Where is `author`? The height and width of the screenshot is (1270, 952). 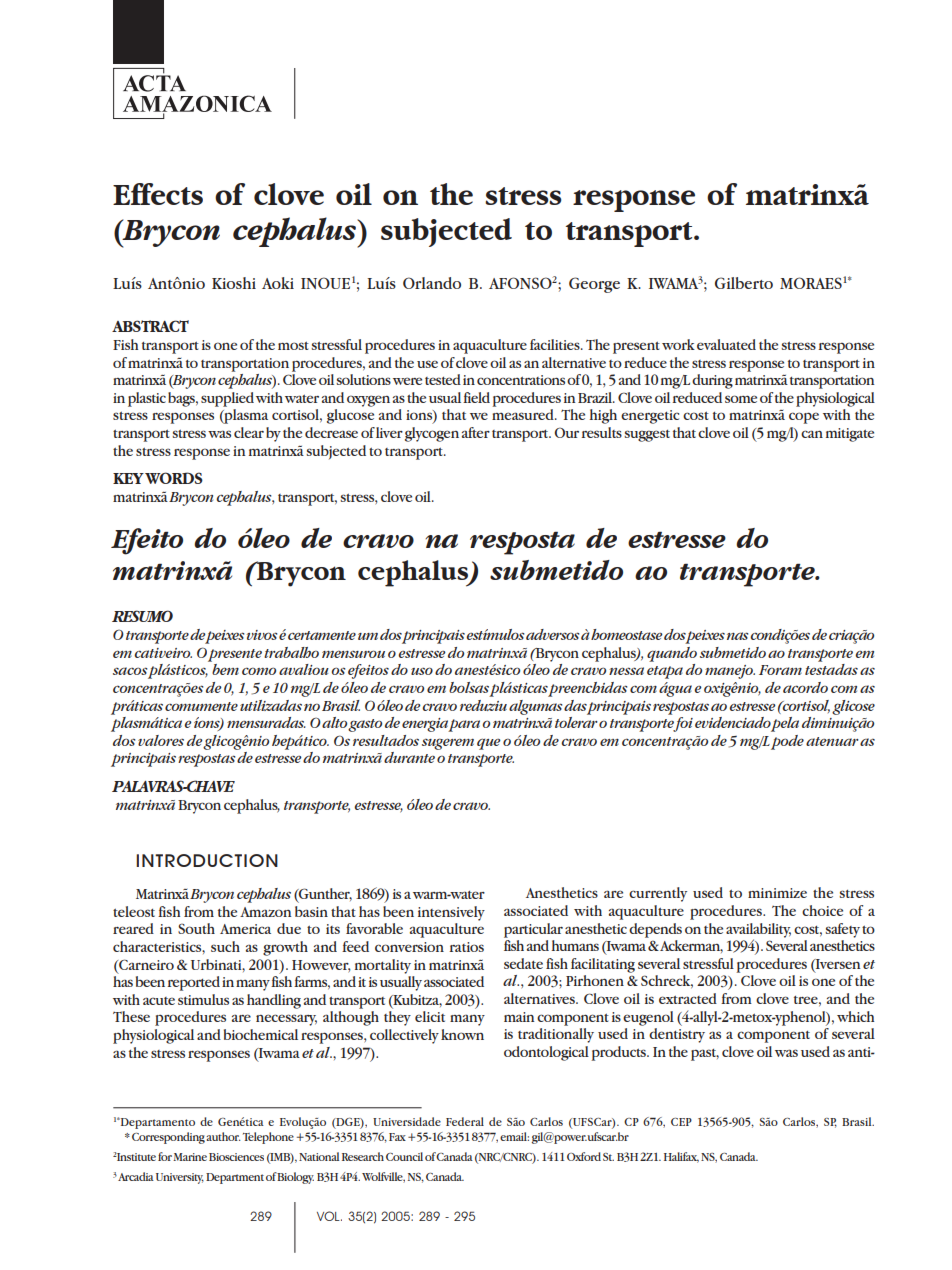
author is located at coordinates (223, 1136).
